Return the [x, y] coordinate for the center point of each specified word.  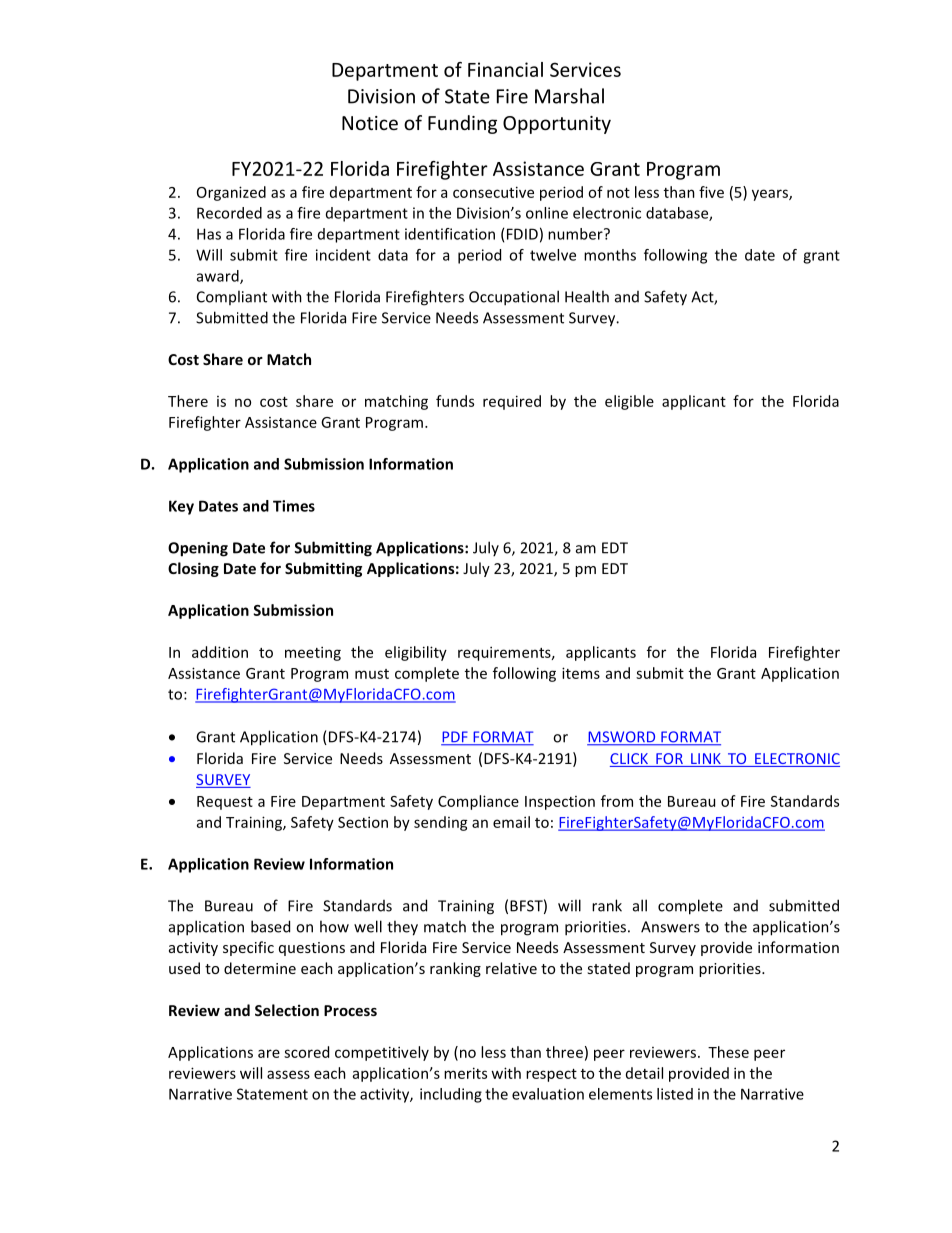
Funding [462, 124]
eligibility [416, 653]
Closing [193, 569]
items [581, 673]
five [711, 192]
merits [465, 1073]
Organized [231, 193]
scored [306, 1052]
